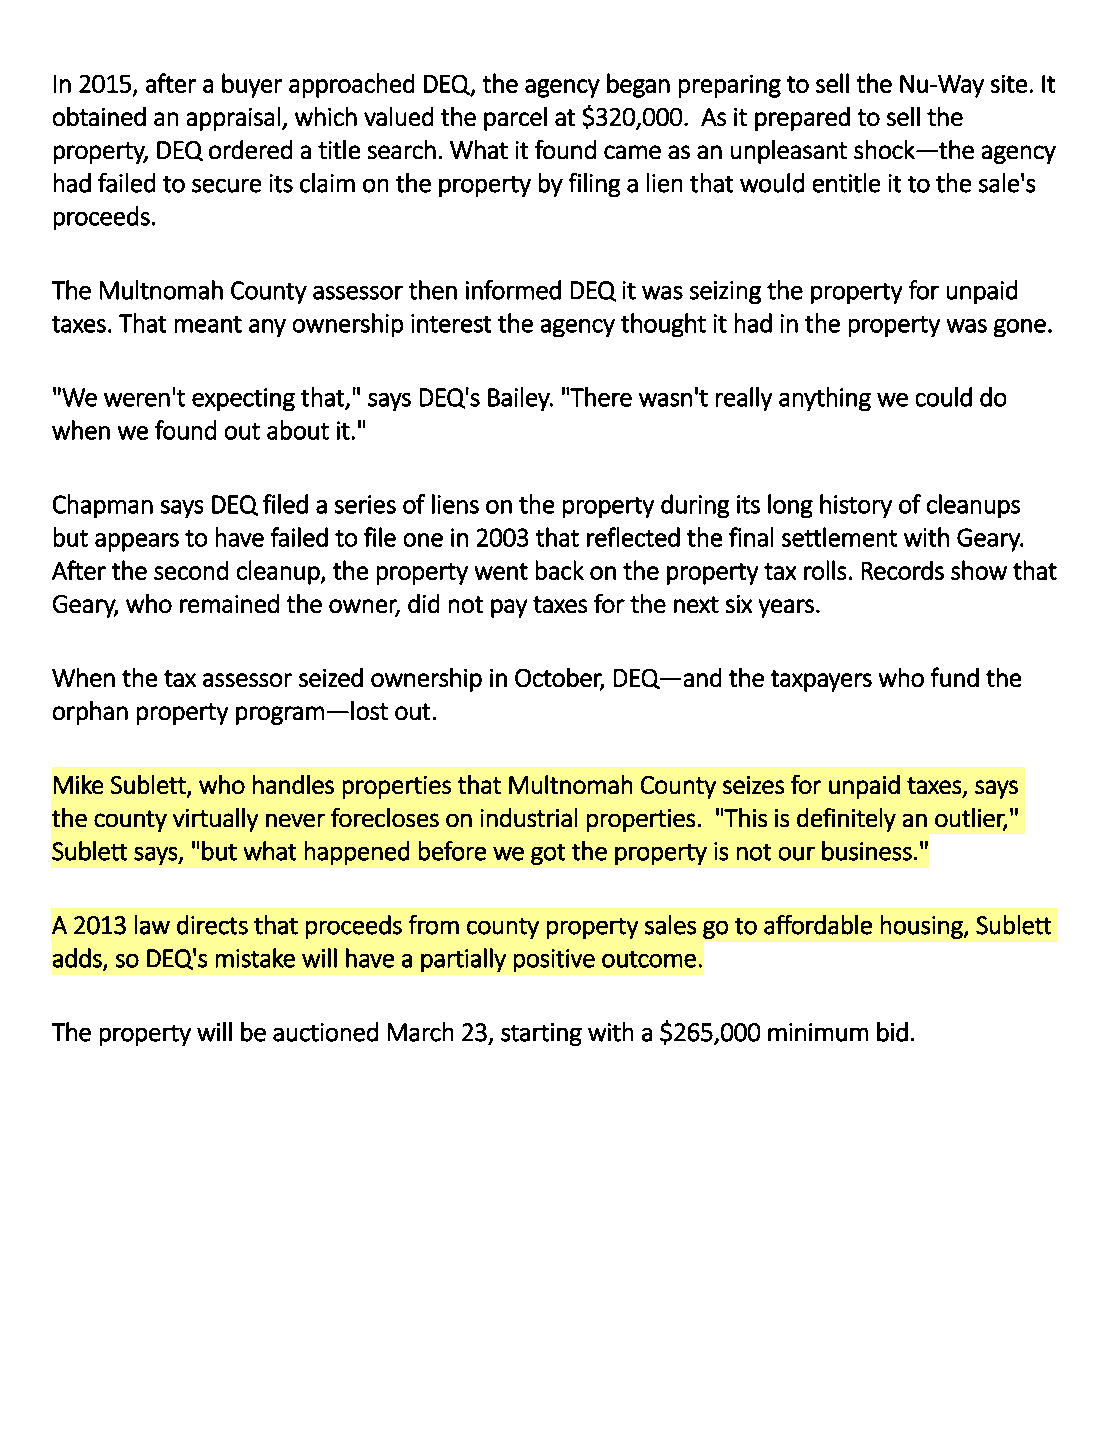 The height and width of the screenshot is (1435, 1109). Describe the element at coordinates (513, 290) in the screenshot. I see `informed` at that location.
